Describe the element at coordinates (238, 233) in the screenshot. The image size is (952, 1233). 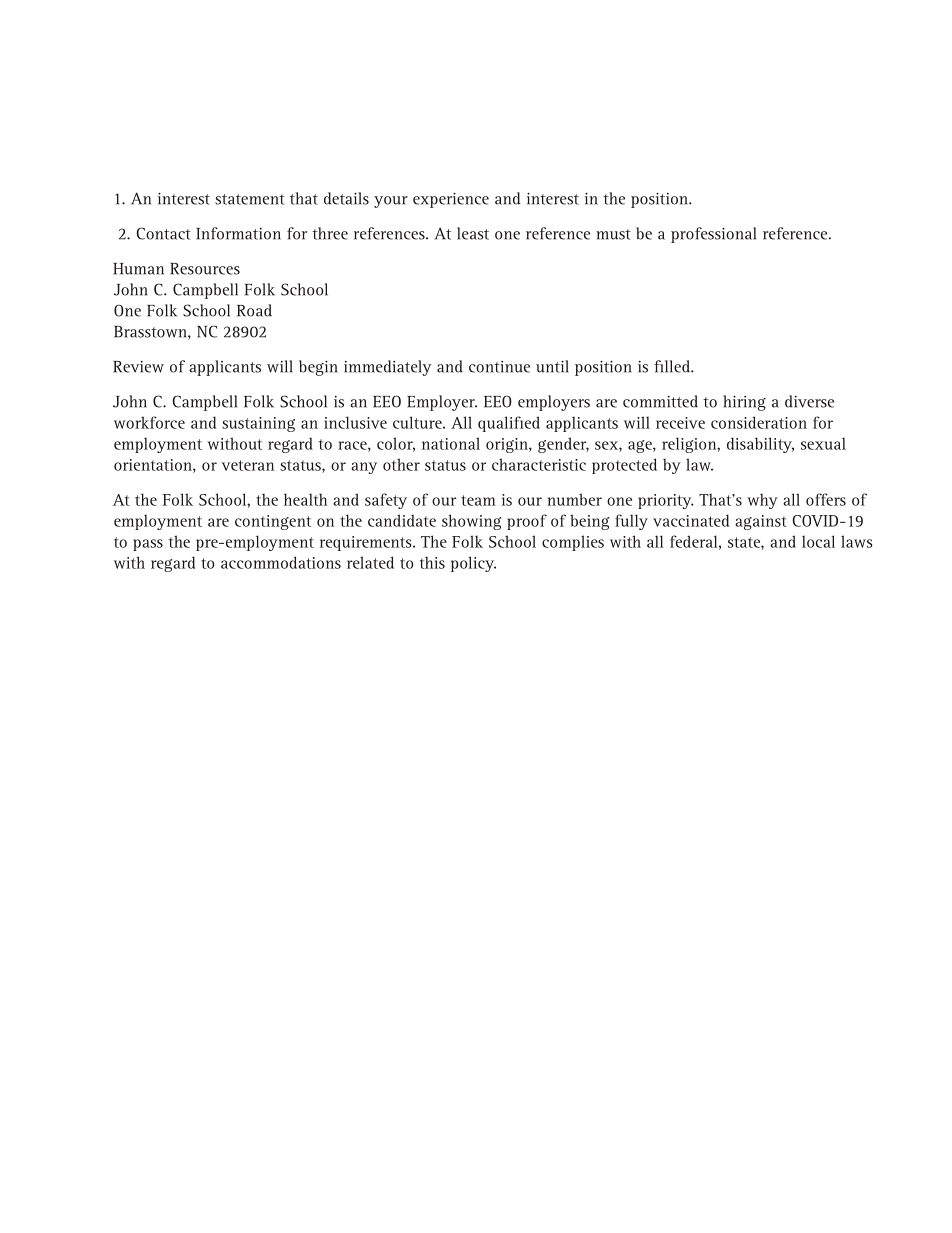
I see `Information` at that location.
